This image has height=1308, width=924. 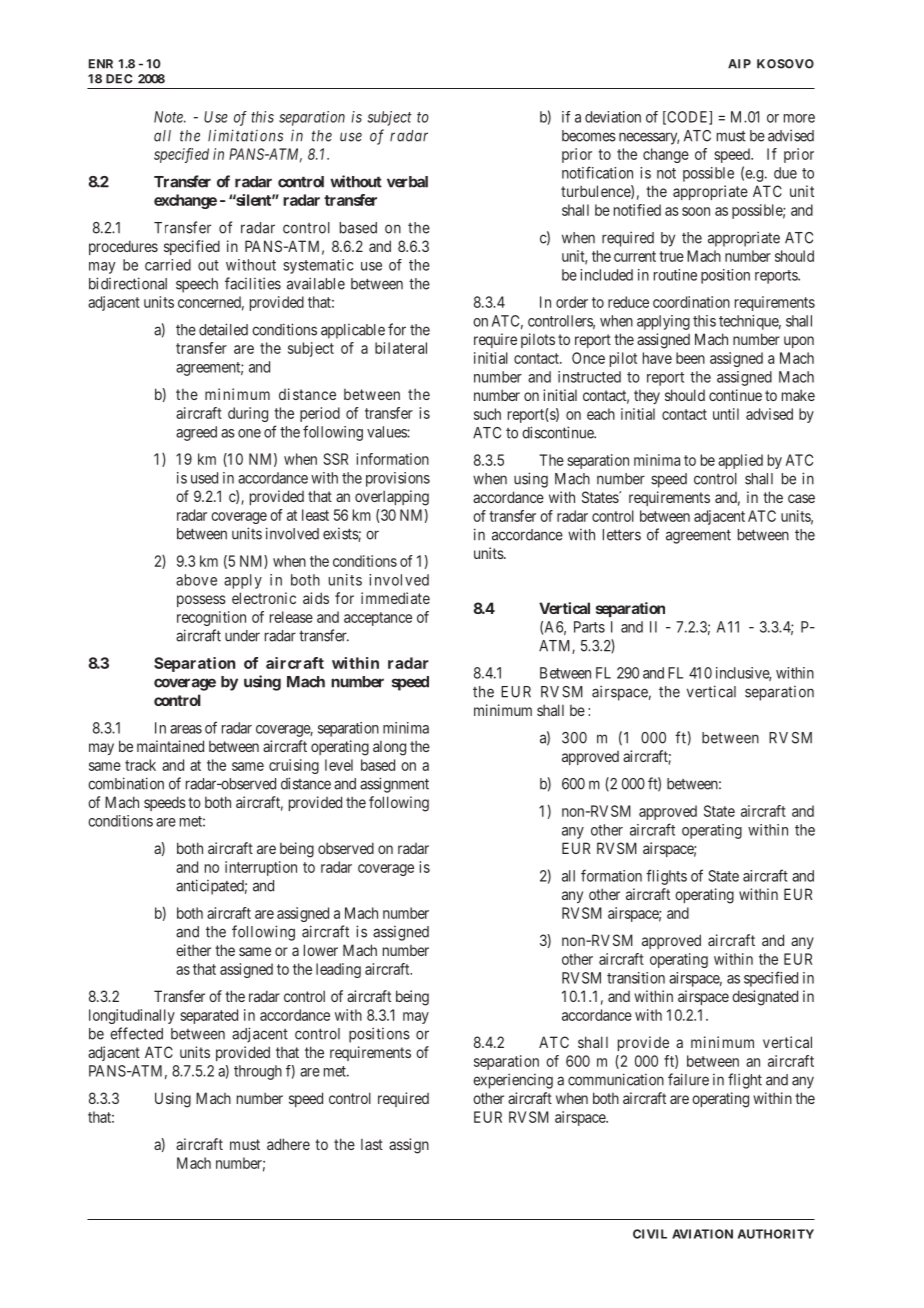 What do you see at coordinates (740, 461) in the image?
I see `applied` at bounding box center [740, 461].
